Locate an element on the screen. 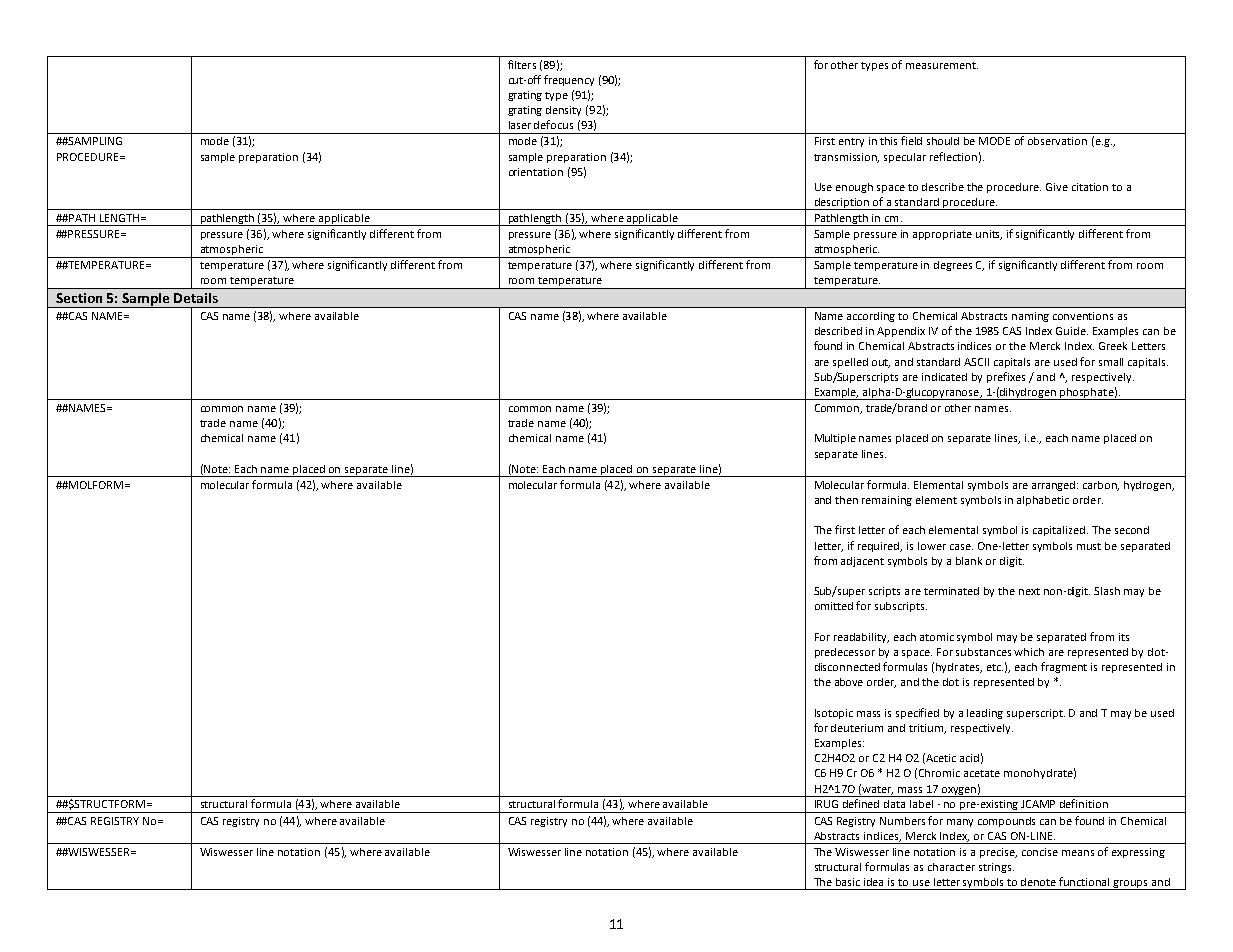  spelled is located at coordinates (850, 363).
